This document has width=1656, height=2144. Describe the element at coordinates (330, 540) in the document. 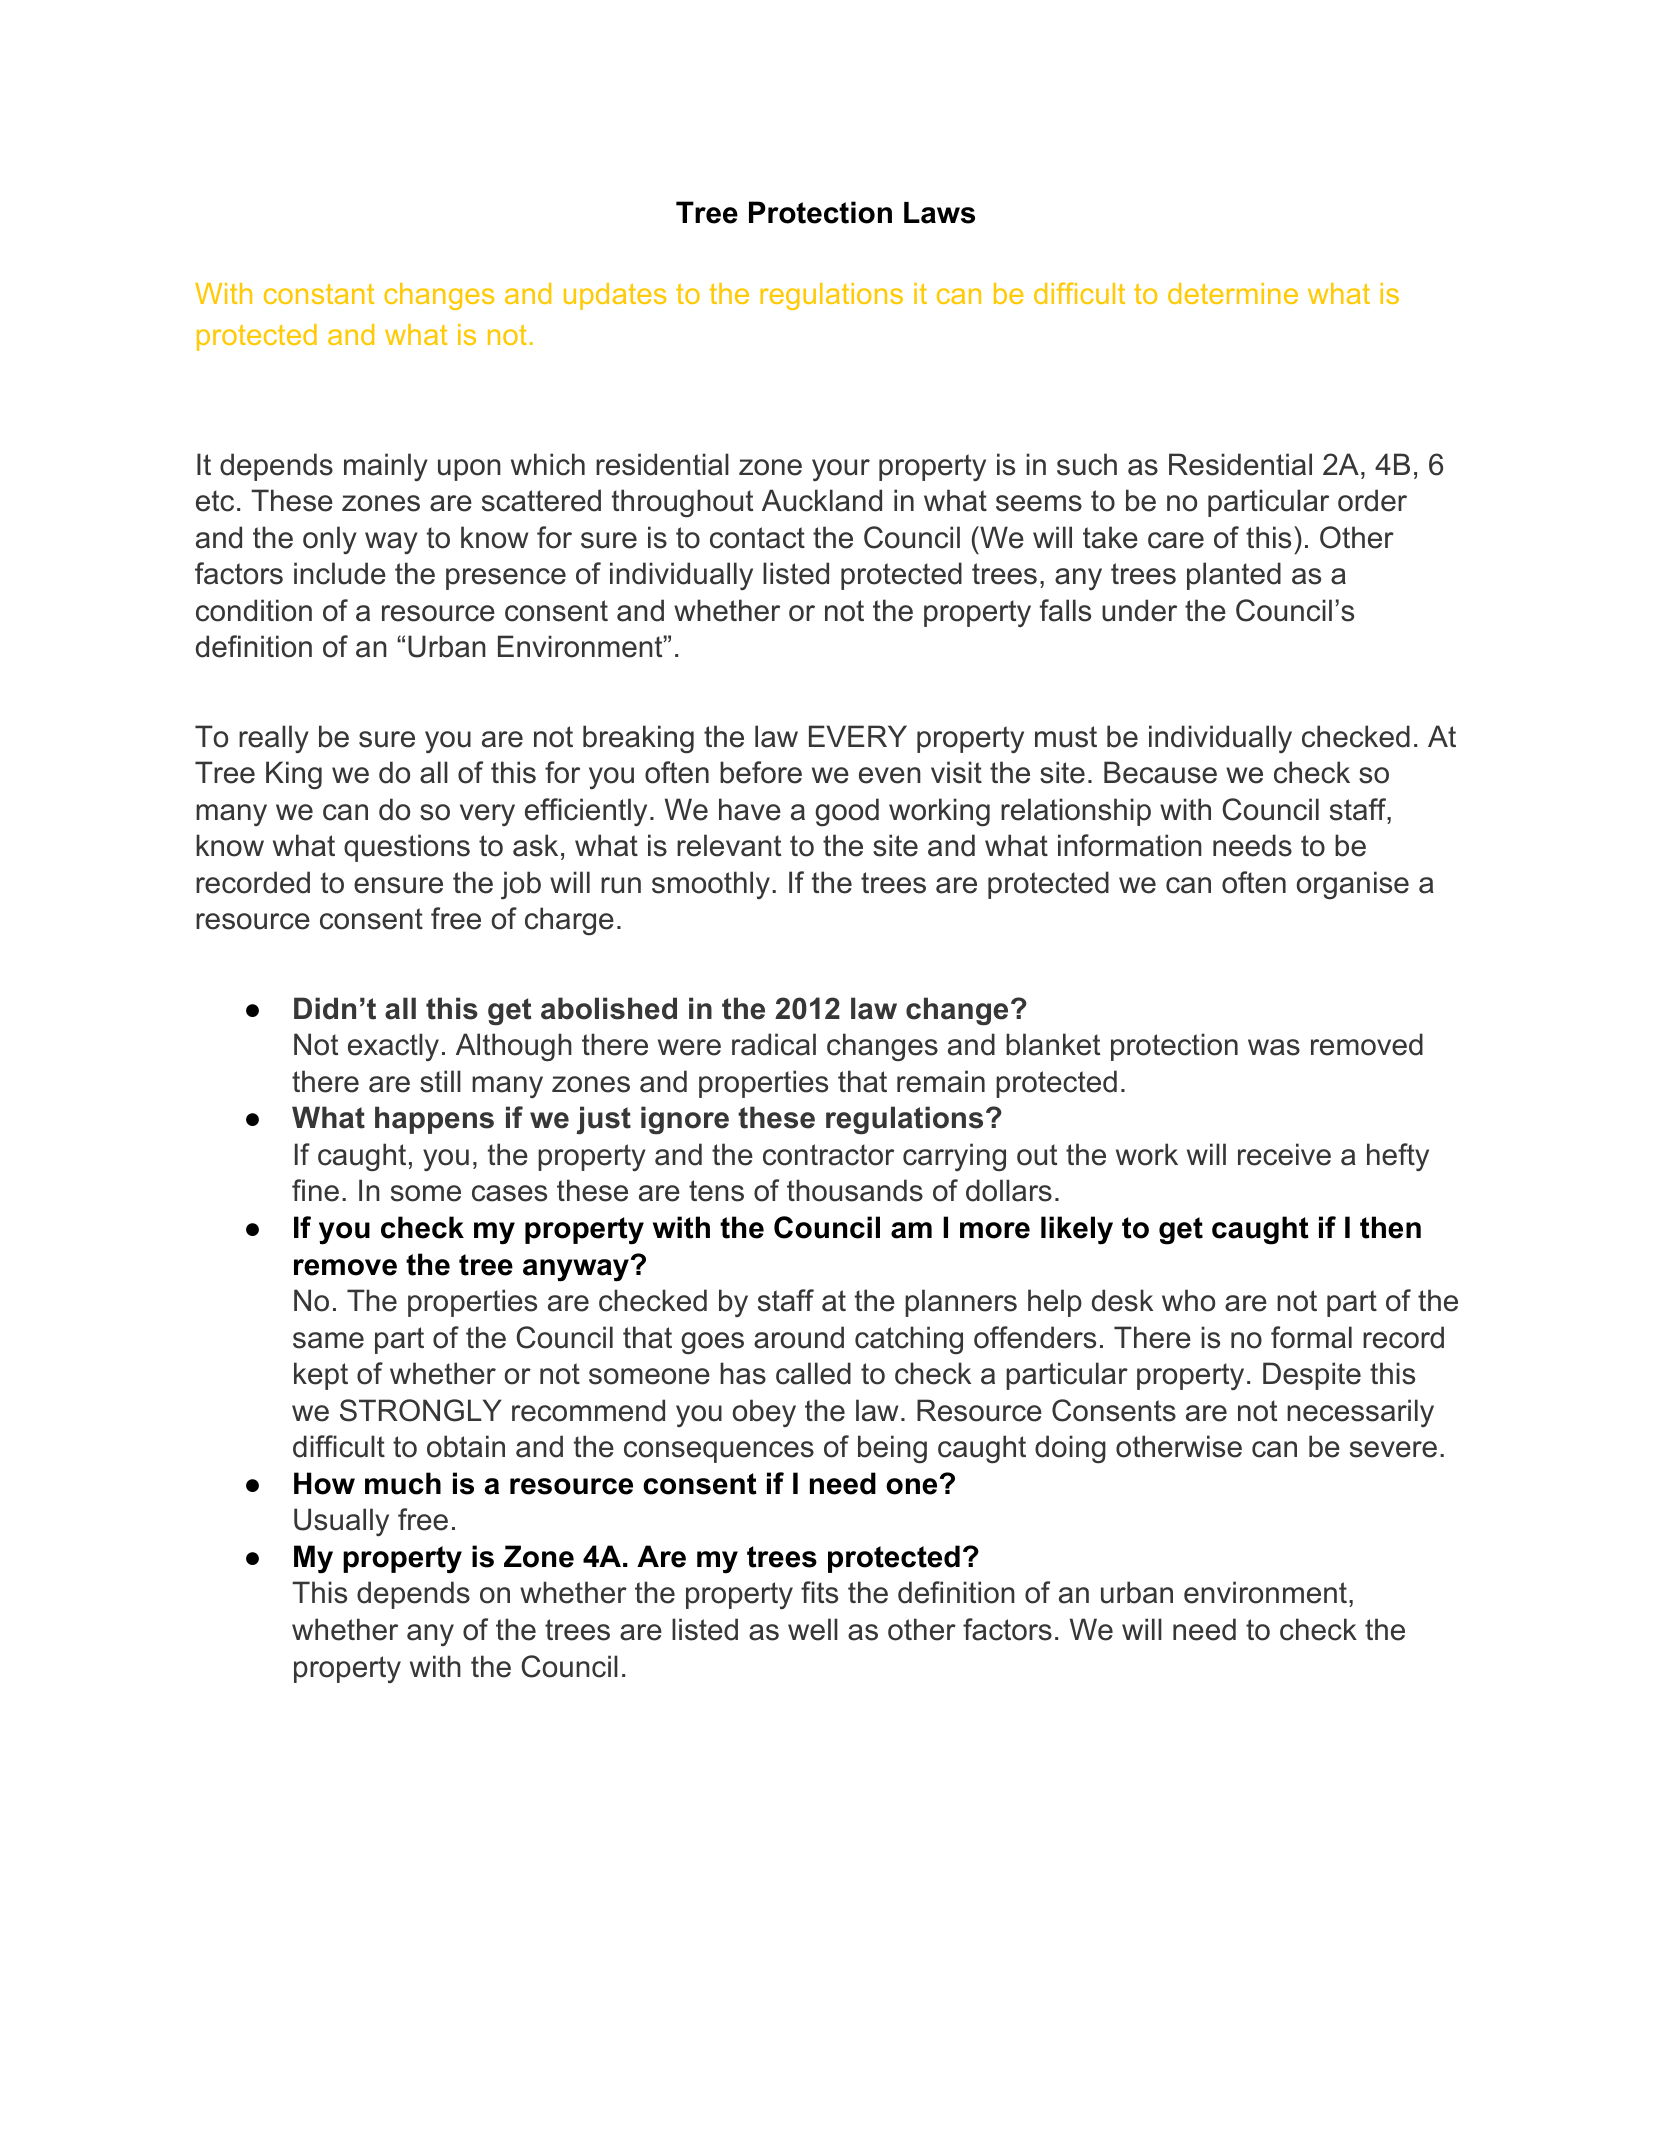

I see `only` at that location.
